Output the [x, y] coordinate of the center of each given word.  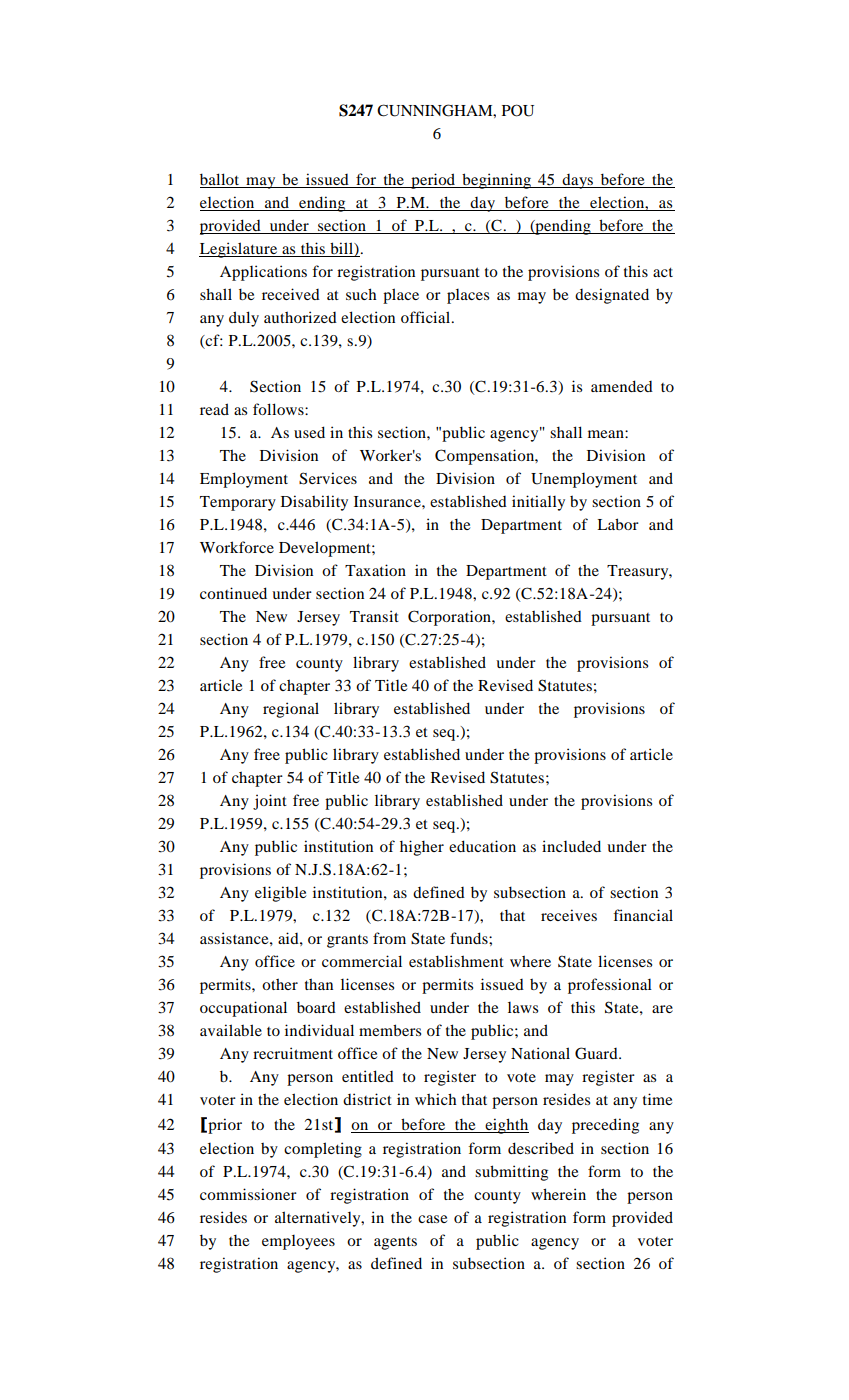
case [432, 1219]
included [571, 846]
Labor [618, 524]
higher [422, 848]
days [578, 181]
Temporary [238, 503]
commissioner [248, 1194]
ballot [221, 180]
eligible [280, 894]
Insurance [388, 501]
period [433, 181]
